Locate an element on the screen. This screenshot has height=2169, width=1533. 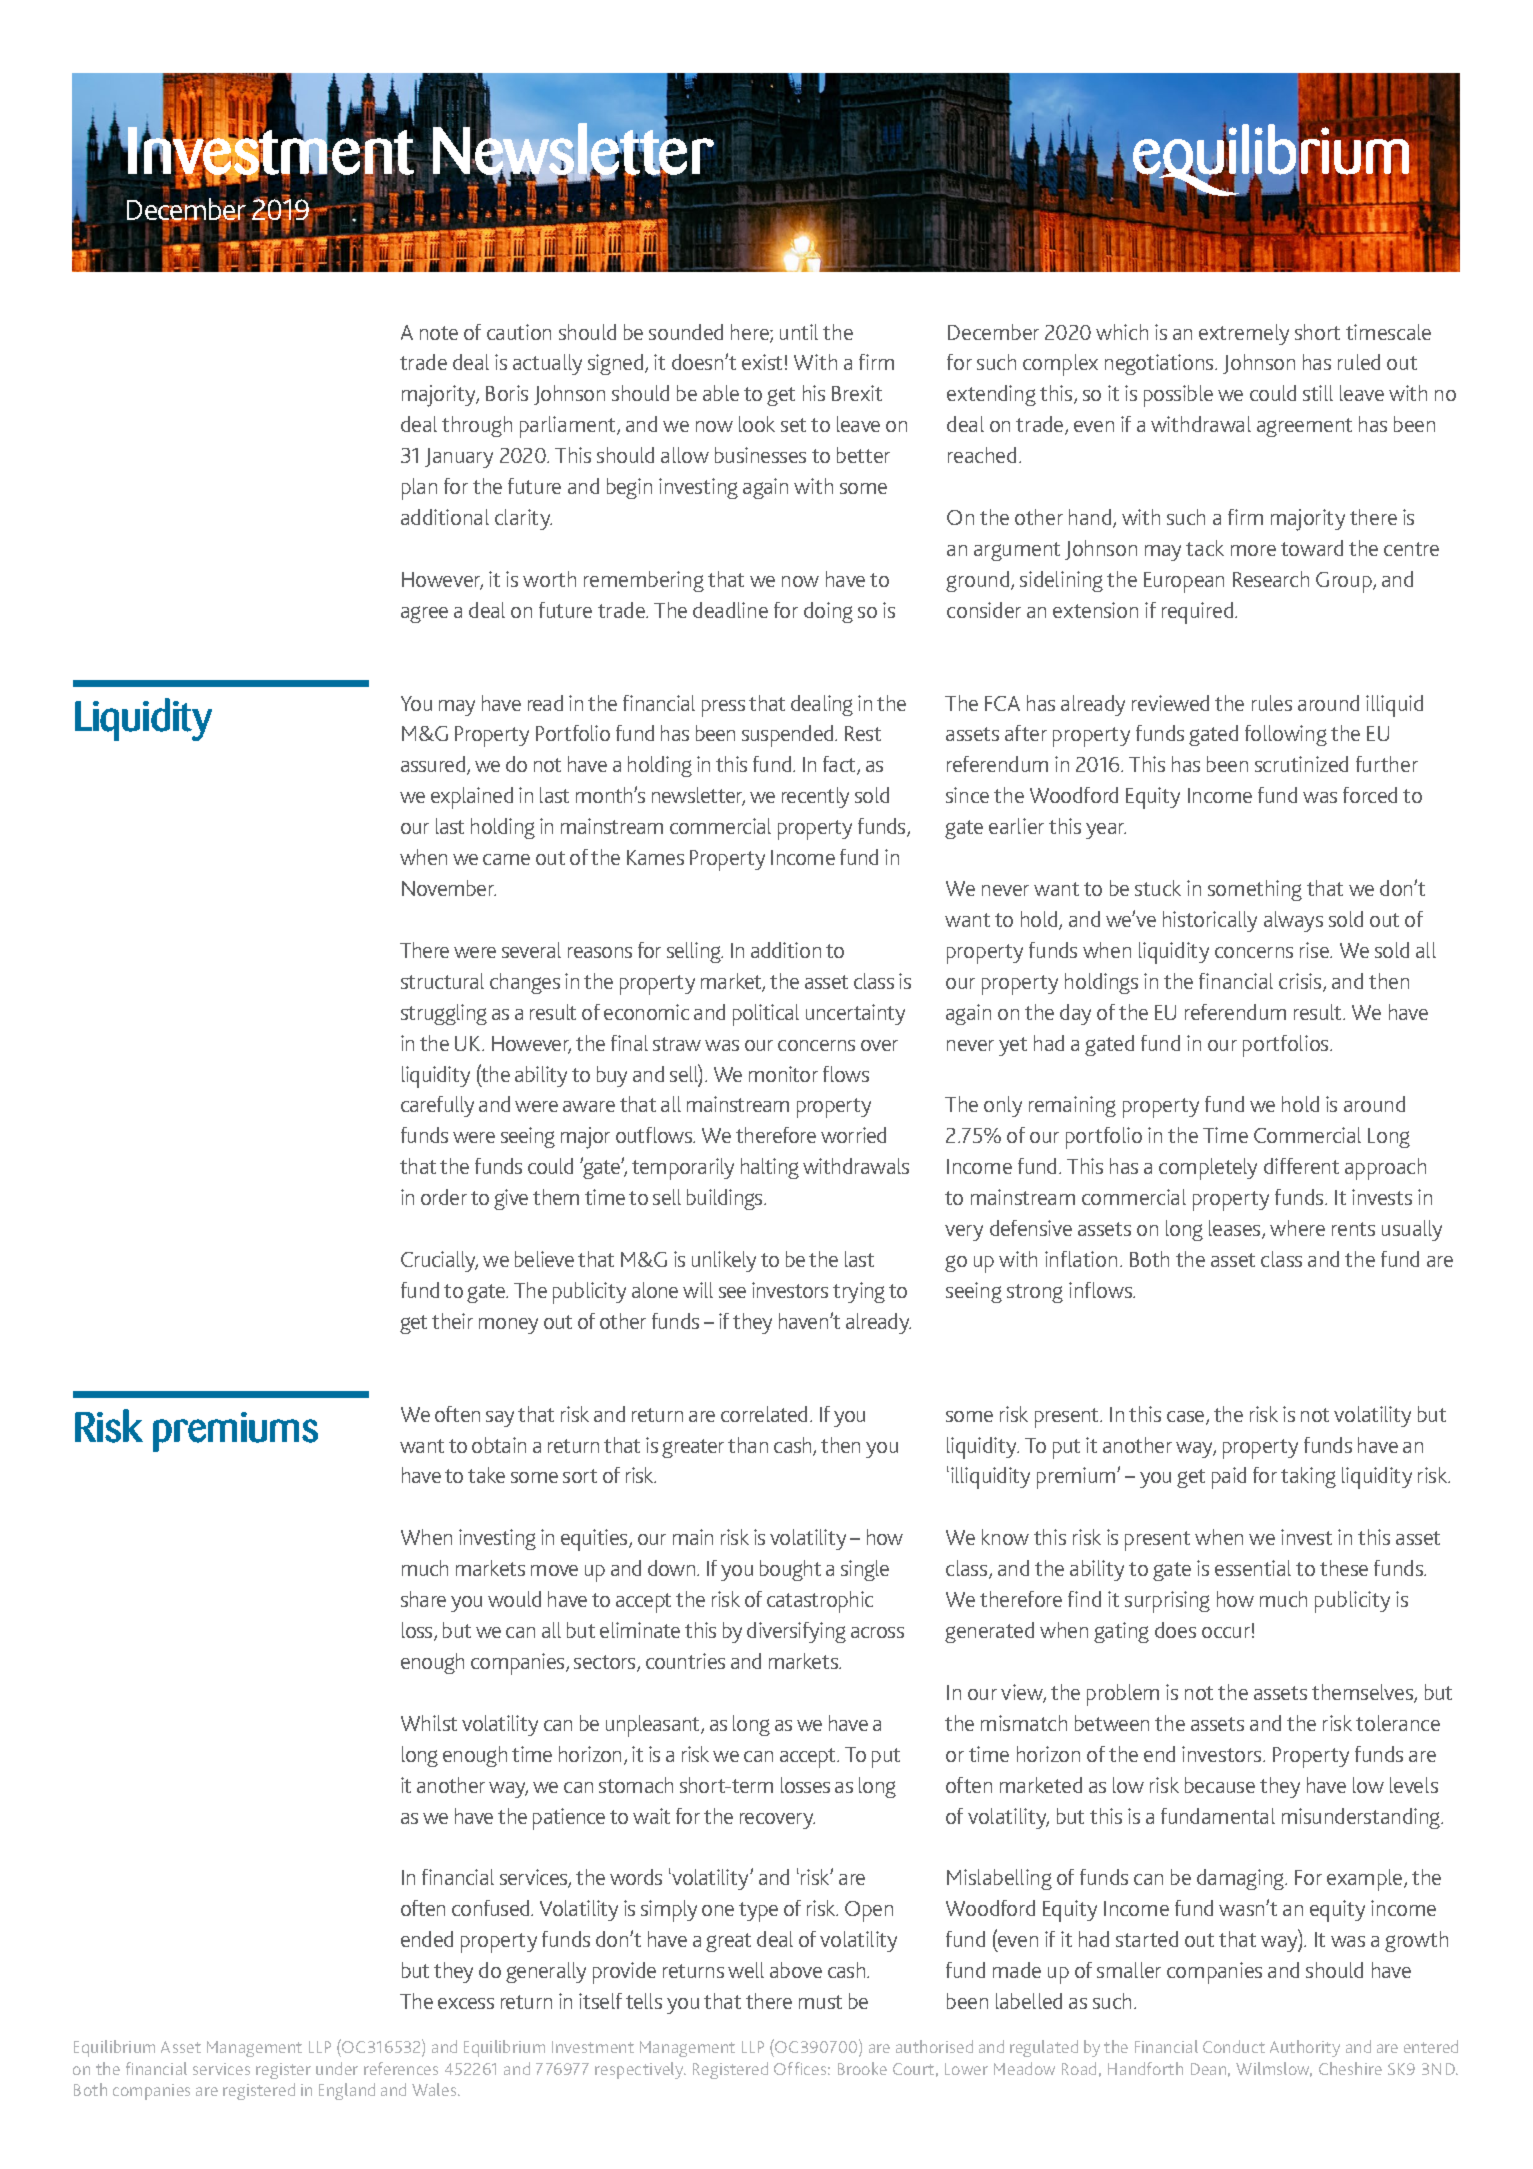
tolerance is located at coordinates (1398, 1723).
